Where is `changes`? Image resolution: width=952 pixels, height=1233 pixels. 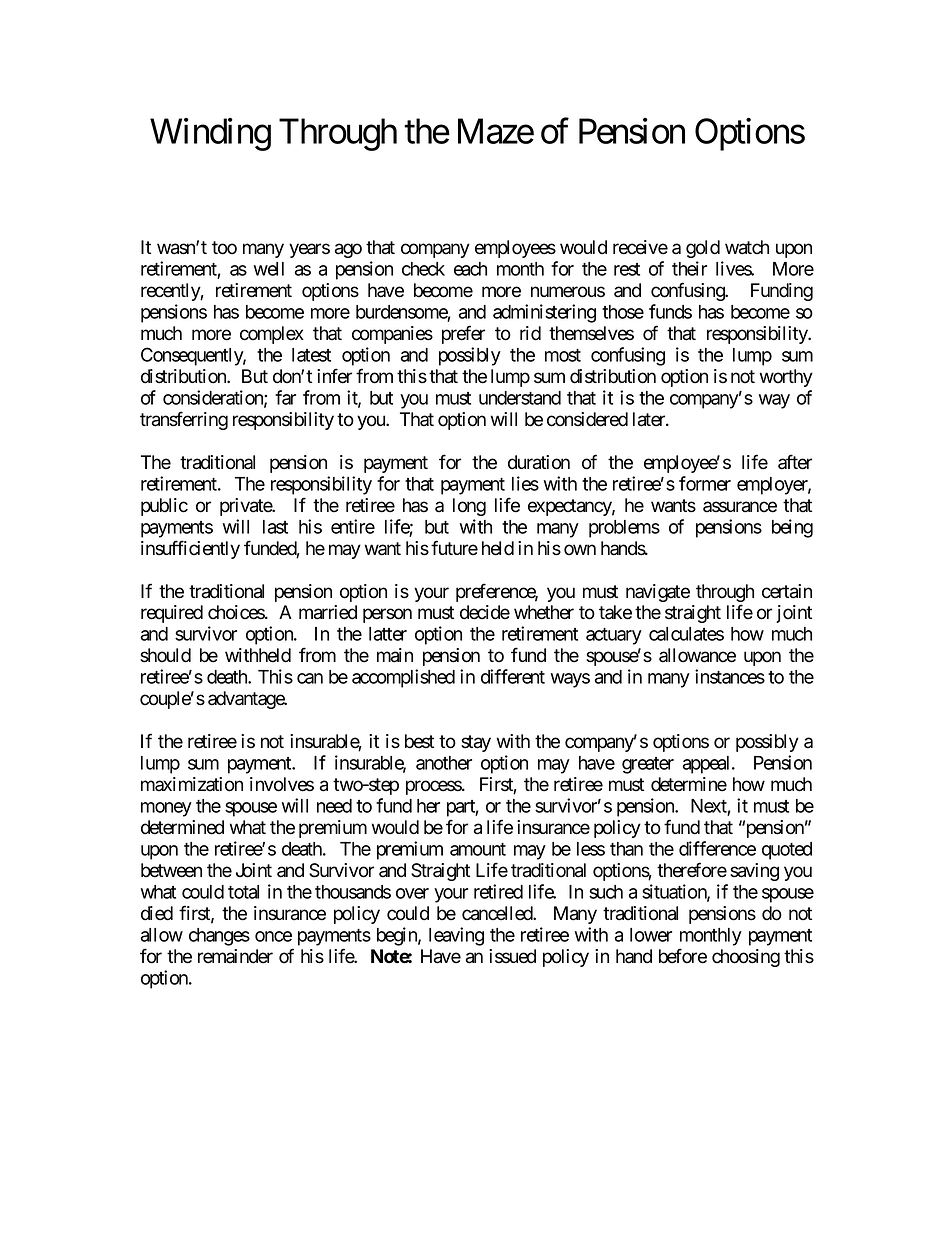
changes is located at coordinates (219, 937).
